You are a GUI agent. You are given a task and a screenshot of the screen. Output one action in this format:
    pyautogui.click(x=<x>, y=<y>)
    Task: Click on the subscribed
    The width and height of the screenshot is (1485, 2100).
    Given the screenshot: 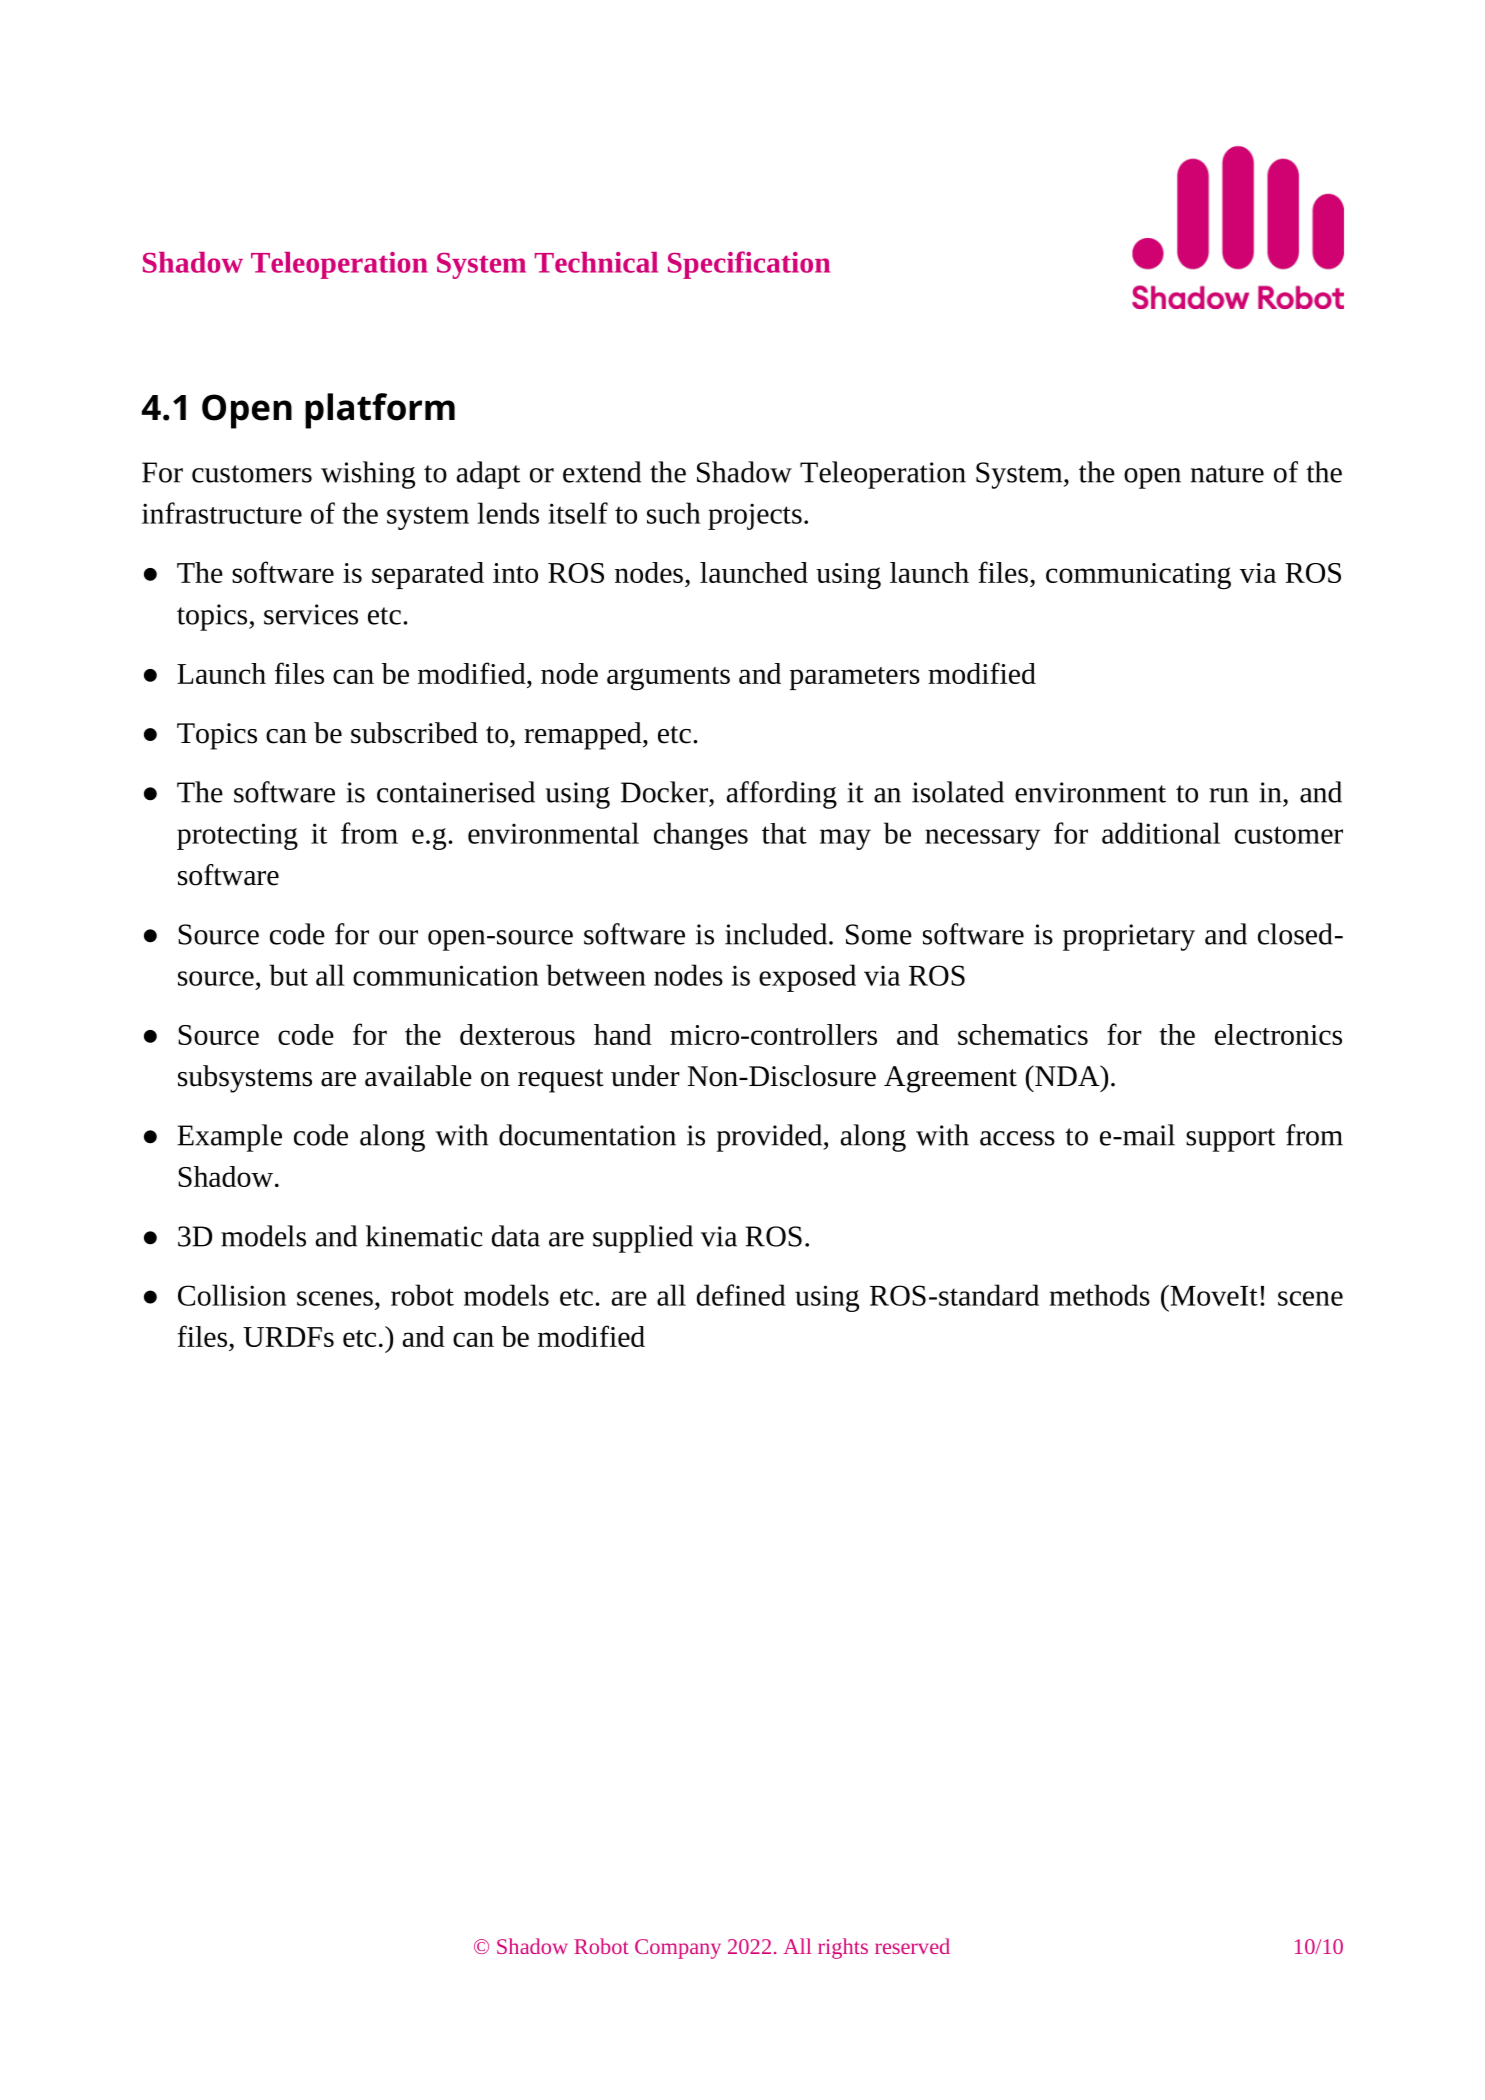 What is the action you would take?
    pyautogui.click(x=414, y=733)
